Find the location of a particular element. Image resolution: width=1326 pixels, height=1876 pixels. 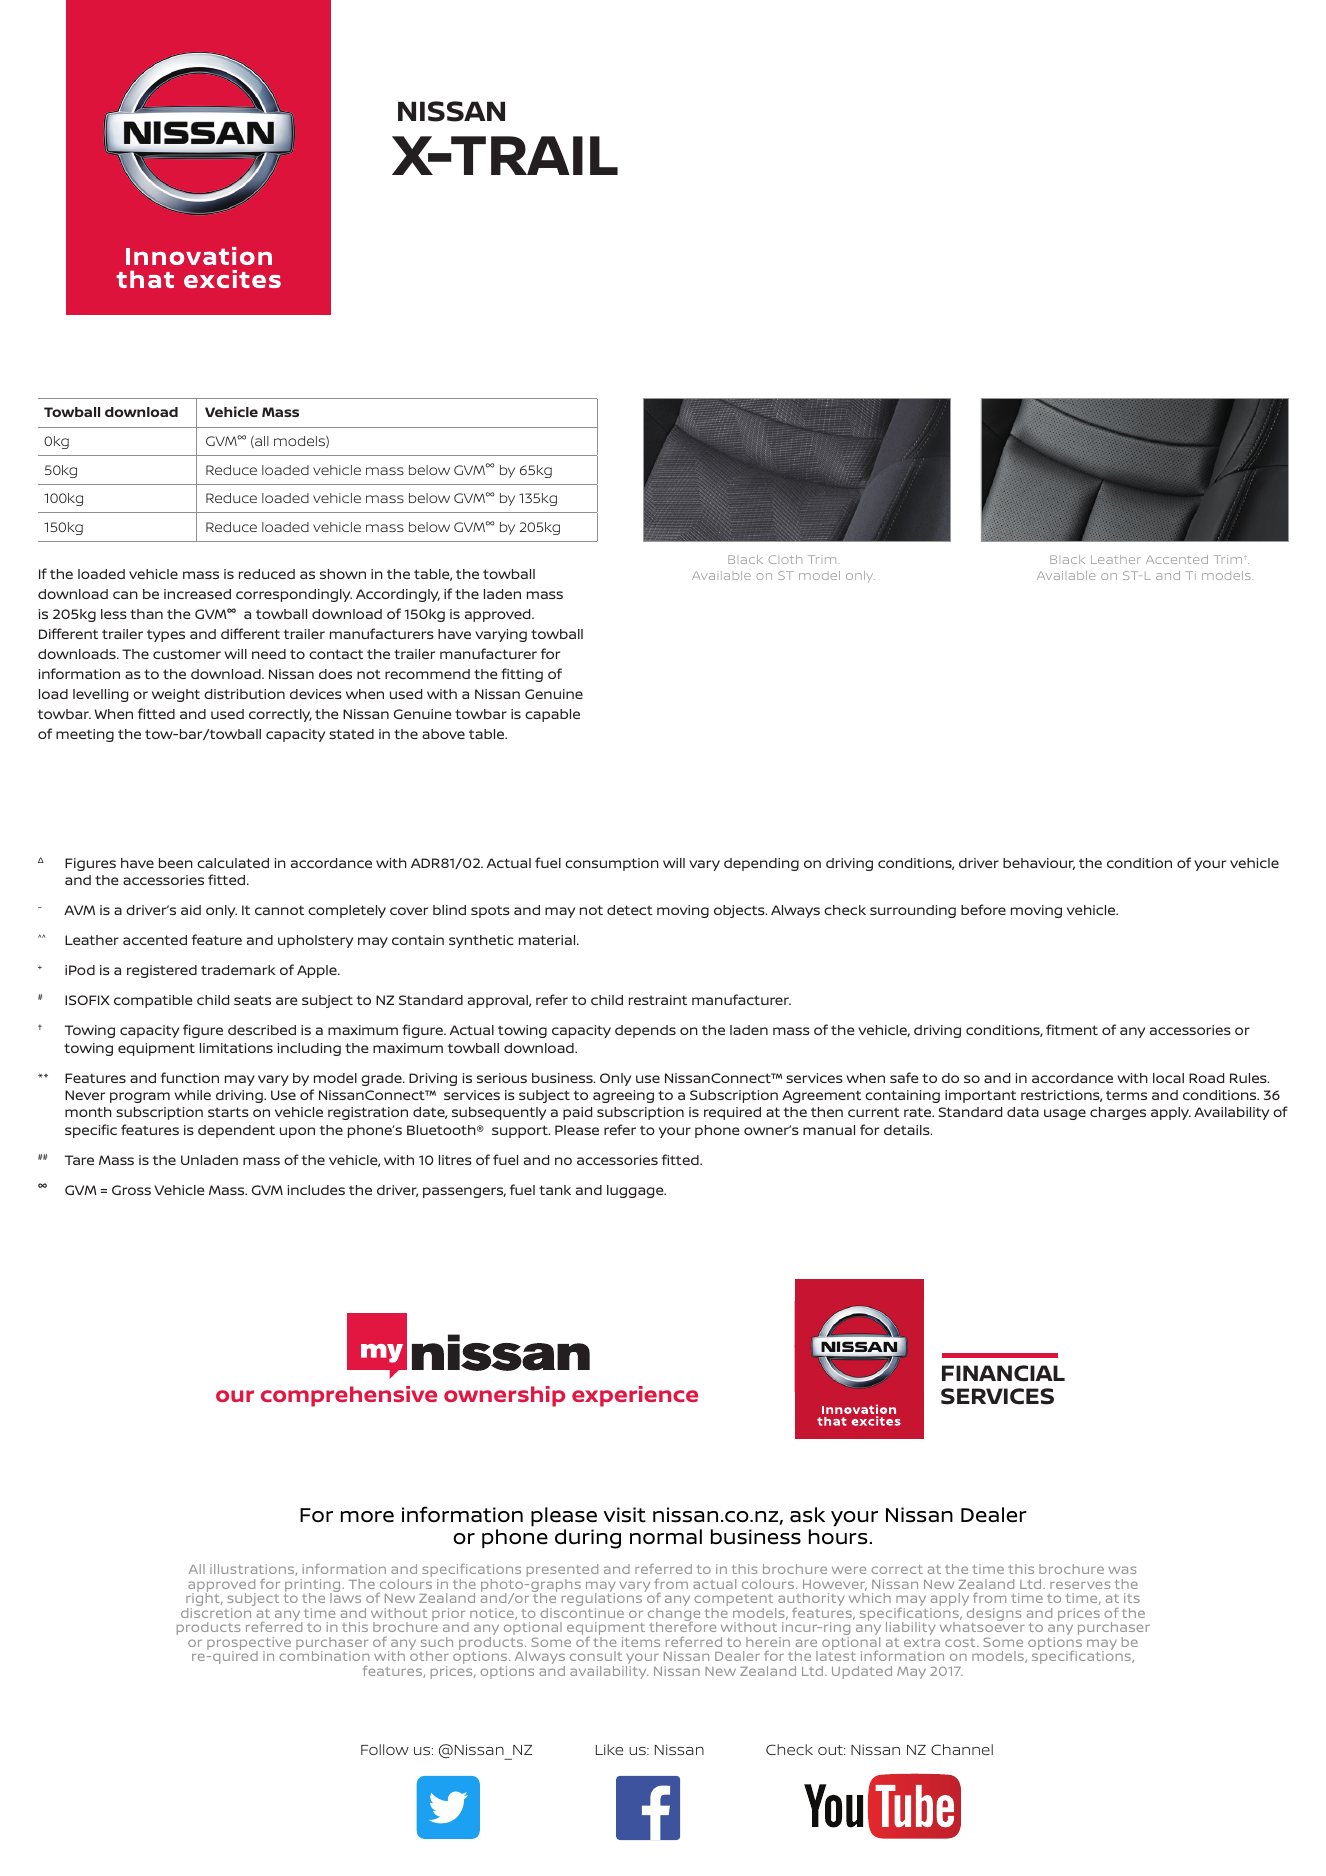

Cloth is located at coordinates (785, 559).
